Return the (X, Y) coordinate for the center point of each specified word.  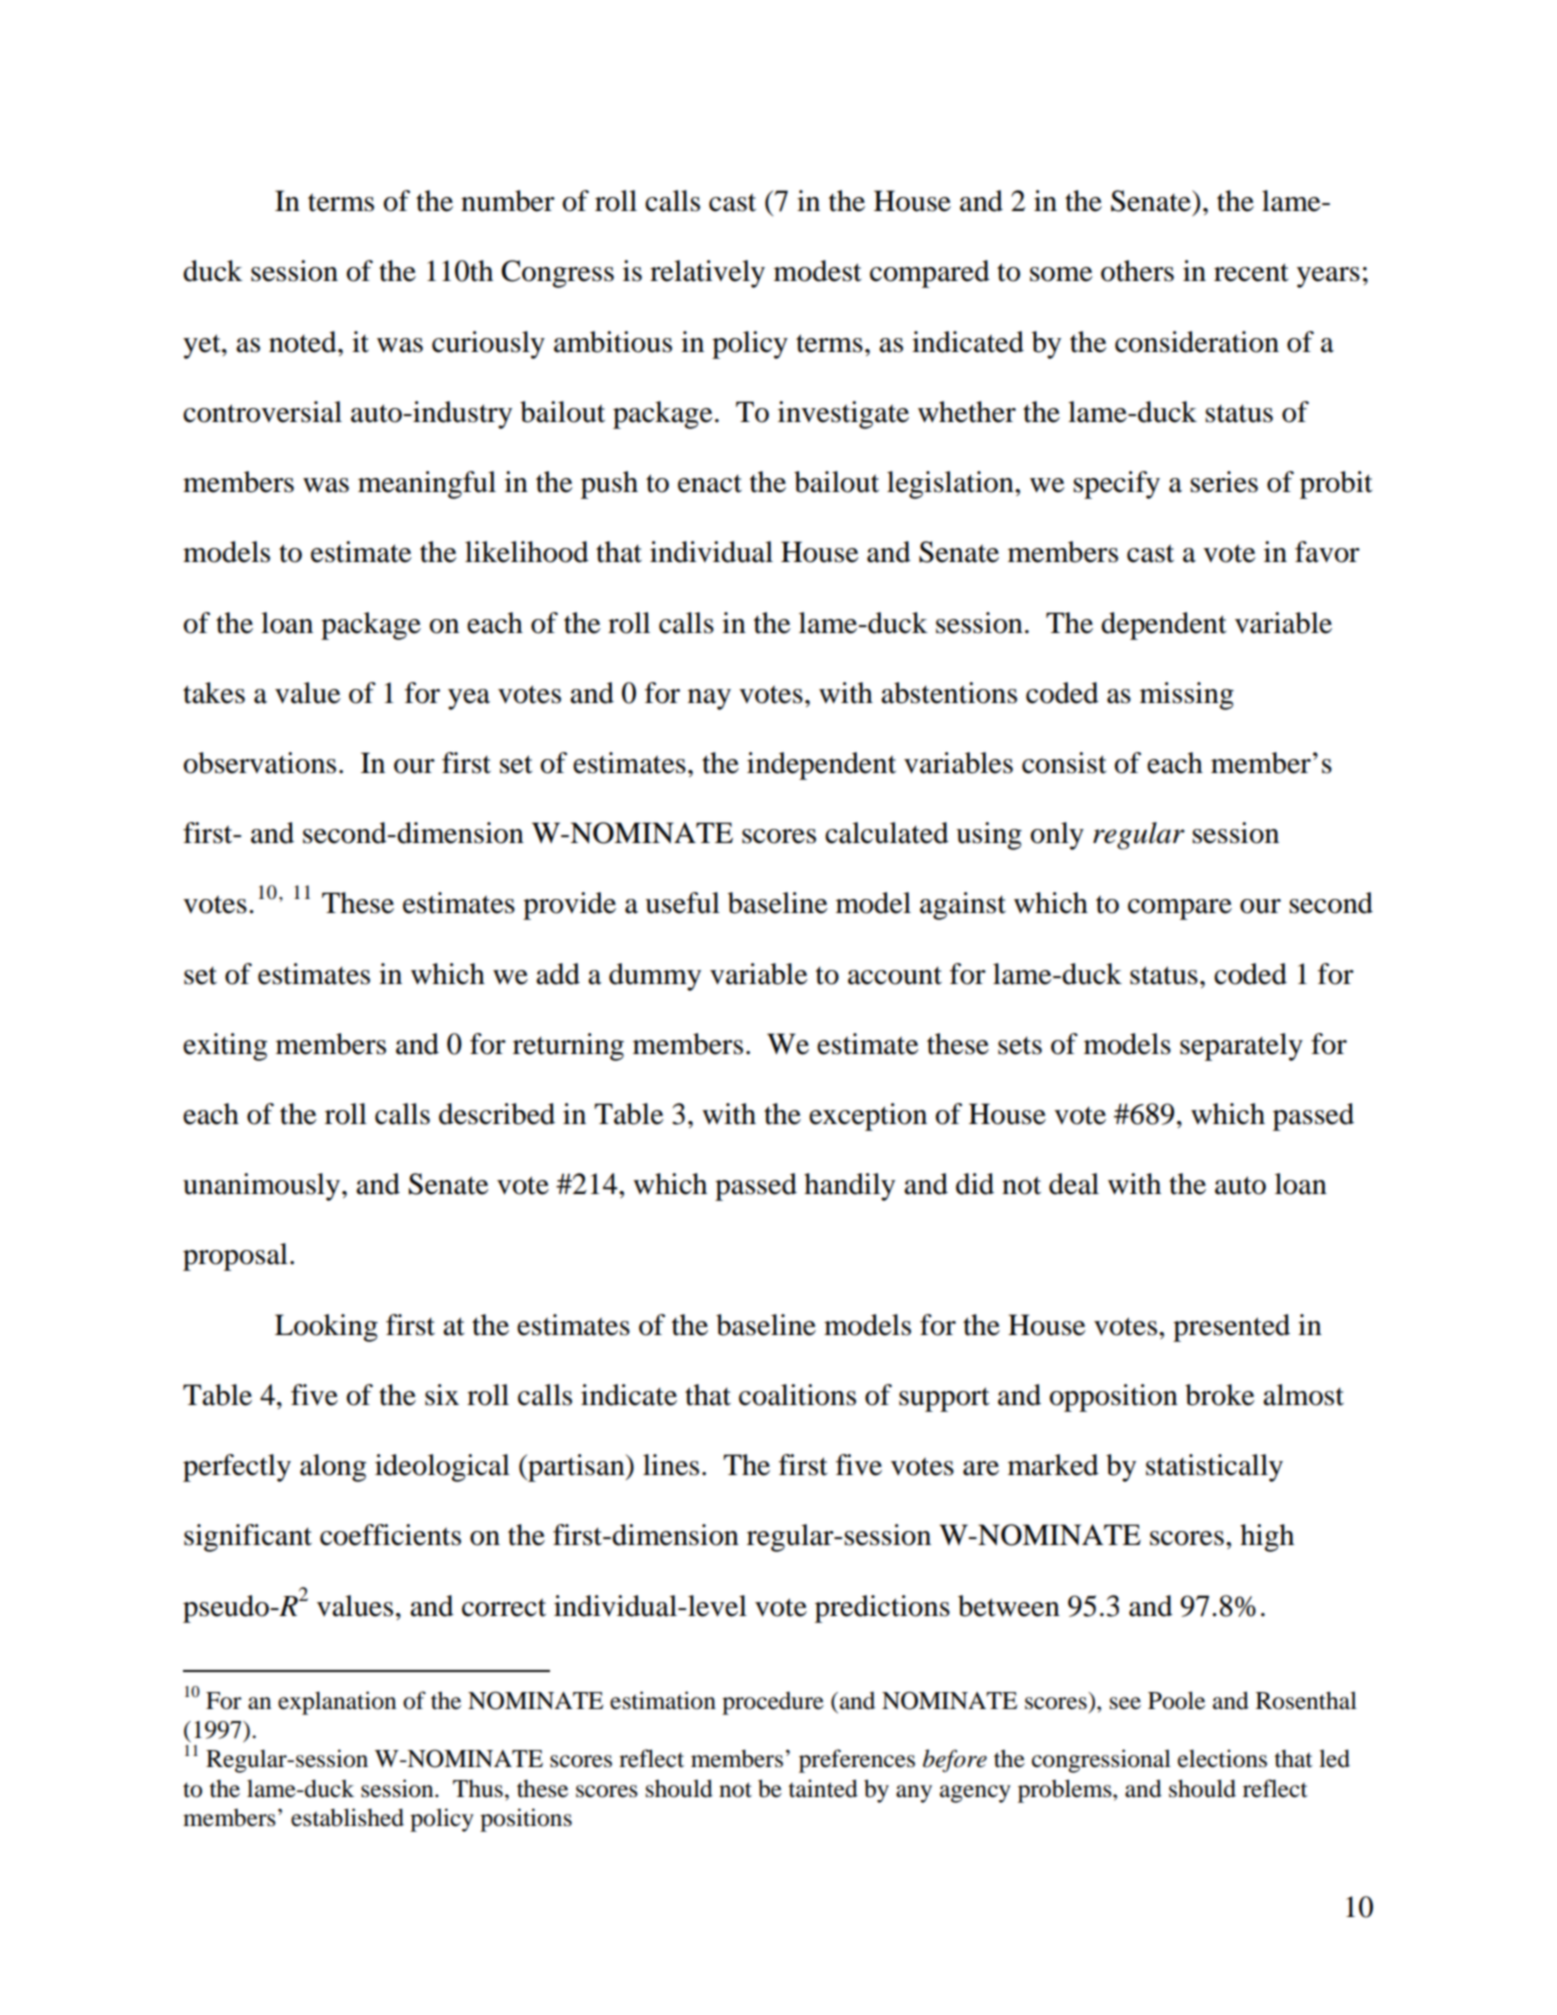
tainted (823, 1788)
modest (818, 271)
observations (260, 763)
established (347, 1817)
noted (304, 342)
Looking (326, 1328)
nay (709, 699)
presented (1231, 1328)
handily (849, 1187)
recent (1251, 272)
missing (1187, 696)
